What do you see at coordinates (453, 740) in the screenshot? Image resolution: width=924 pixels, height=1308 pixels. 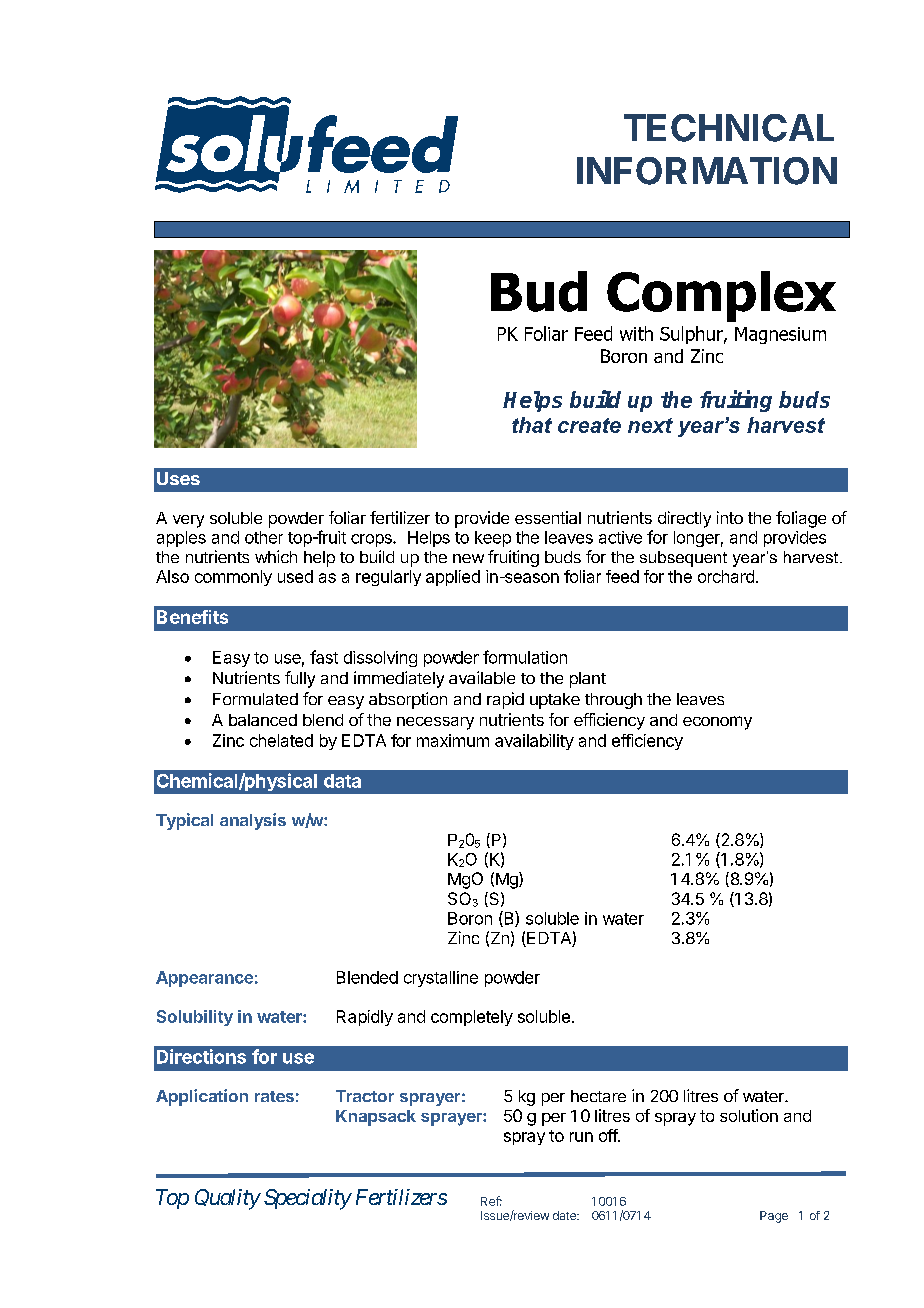 I see `maximum` at bounding box center [453, 740].
